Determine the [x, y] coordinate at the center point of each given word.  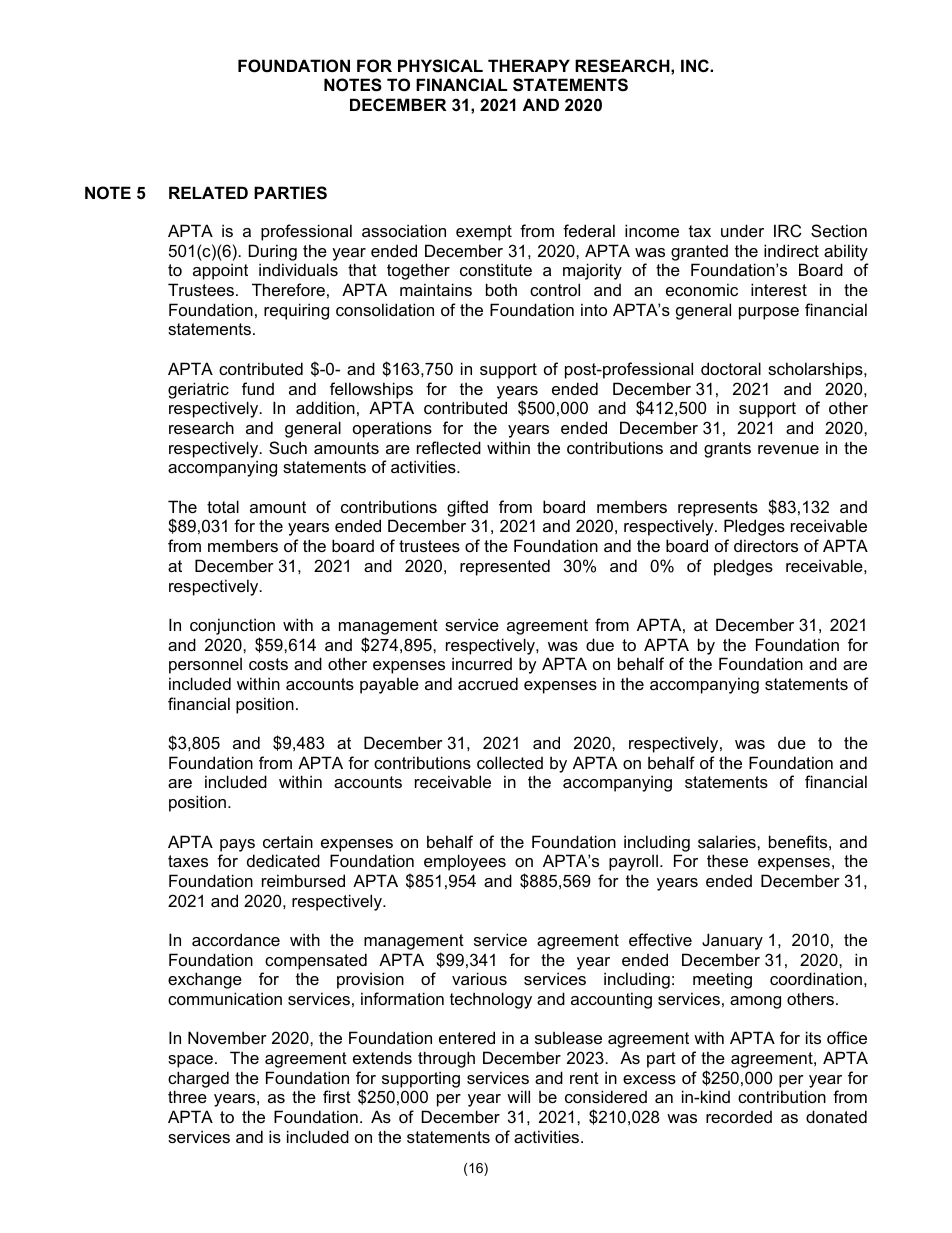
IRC [788, 230]
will [518, 1096]
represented [505, 567]
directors [766, 545]
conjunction [232, 626]
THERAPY [529, 65]
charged [198, 1079]
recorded [739, 1117]
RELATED [208, 192]
